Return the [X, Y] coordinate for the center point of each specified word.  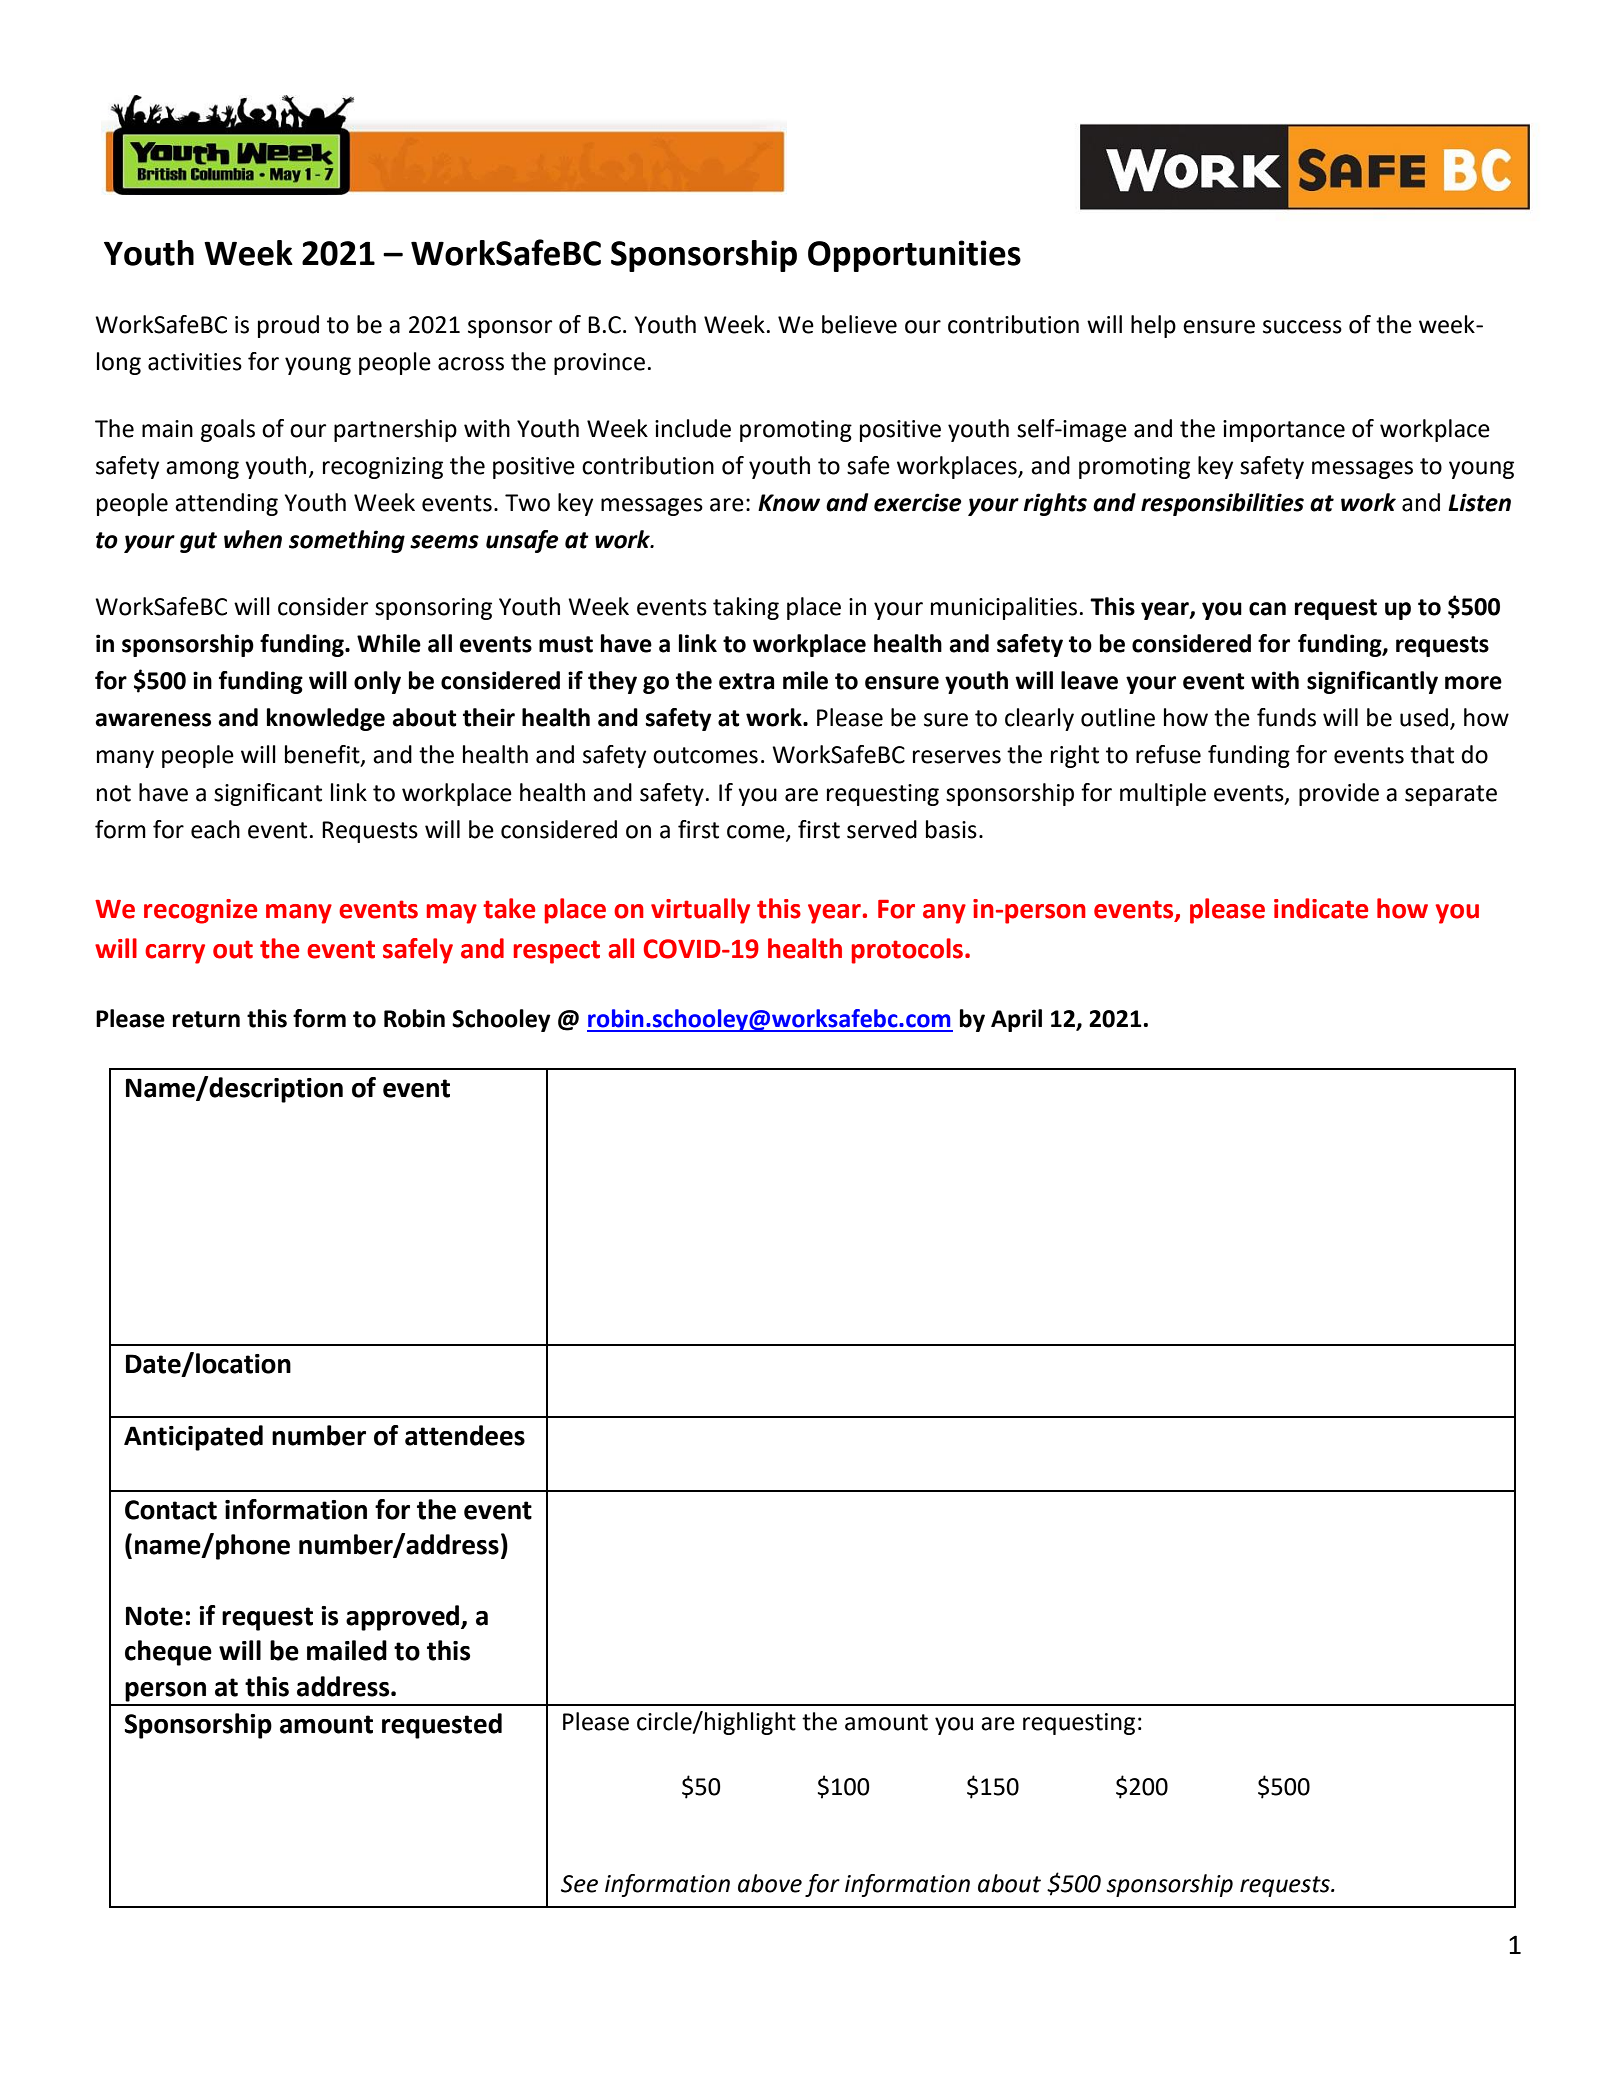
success [1302, 327]
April [1016, 1020]
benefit [323, 755]
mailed [347, 1650]
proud [288, 326]
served [882, 829]
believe [859, 324]
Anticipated [193, 1438]
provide [1339, 794]
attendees [465, 1435]
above [770, 1883]
